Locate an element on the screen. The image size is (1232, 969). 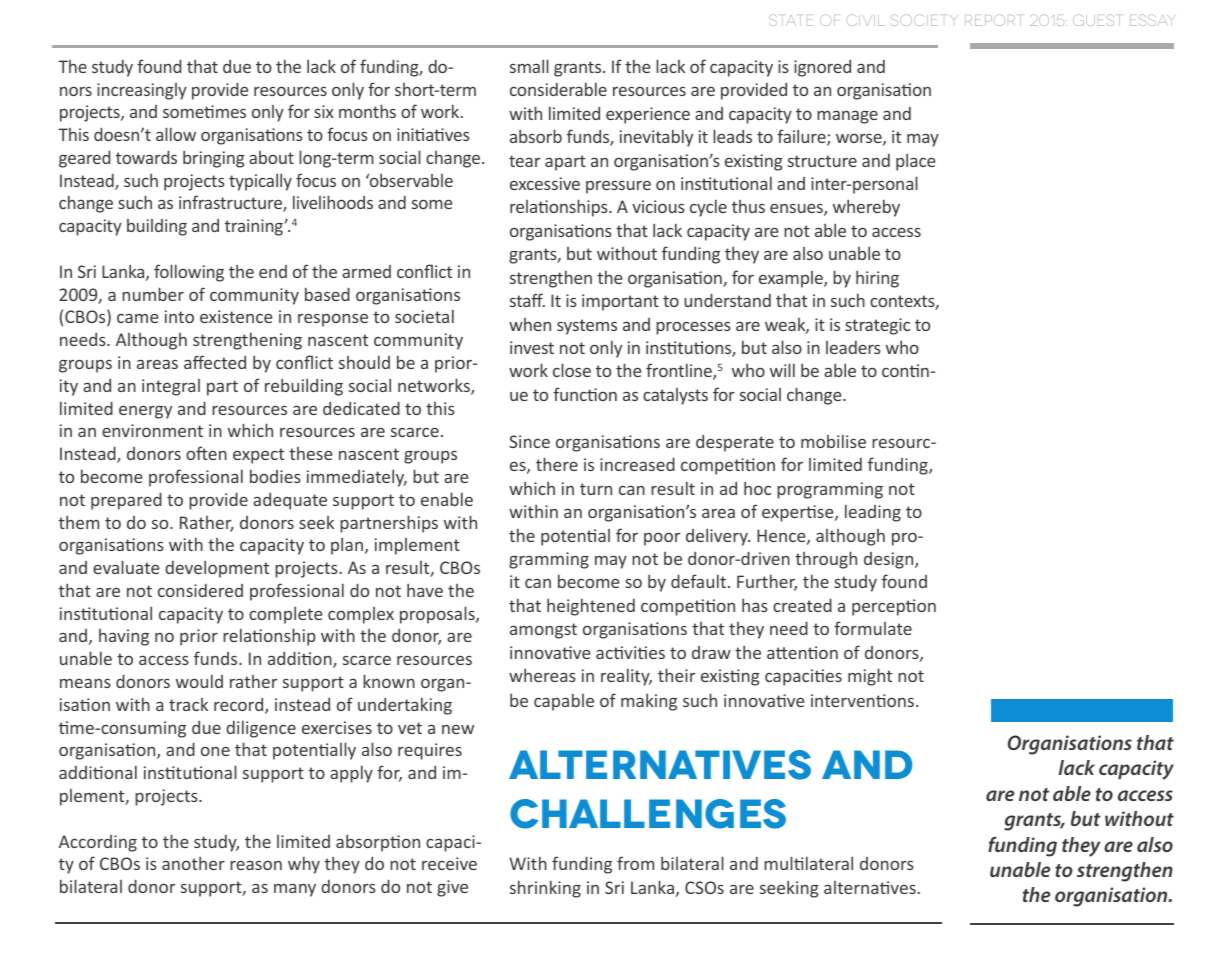
six is located at coordinates (324, 111).
